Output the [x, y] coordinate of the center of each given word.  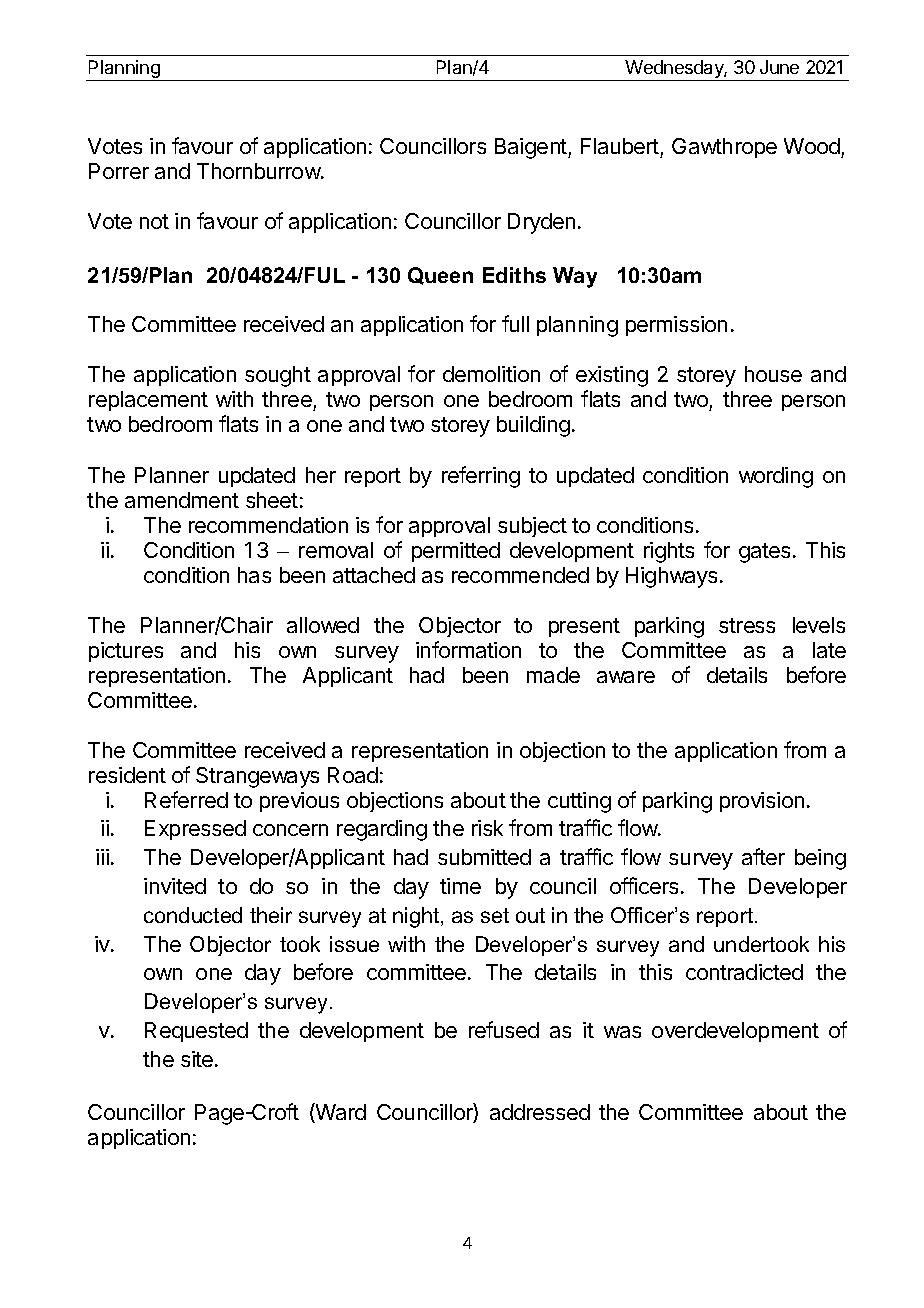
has [254, 575]
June [779, 67]
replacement [148, 401]
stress [747, 625]
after [763, 856]
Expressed [195, 830]
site [198, 1059]
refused [504, 1029]
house [773, 374]
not [154, 221]
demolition [491, 374]
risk [487, 828]
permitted [456, 552]
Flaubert [621, 148]
